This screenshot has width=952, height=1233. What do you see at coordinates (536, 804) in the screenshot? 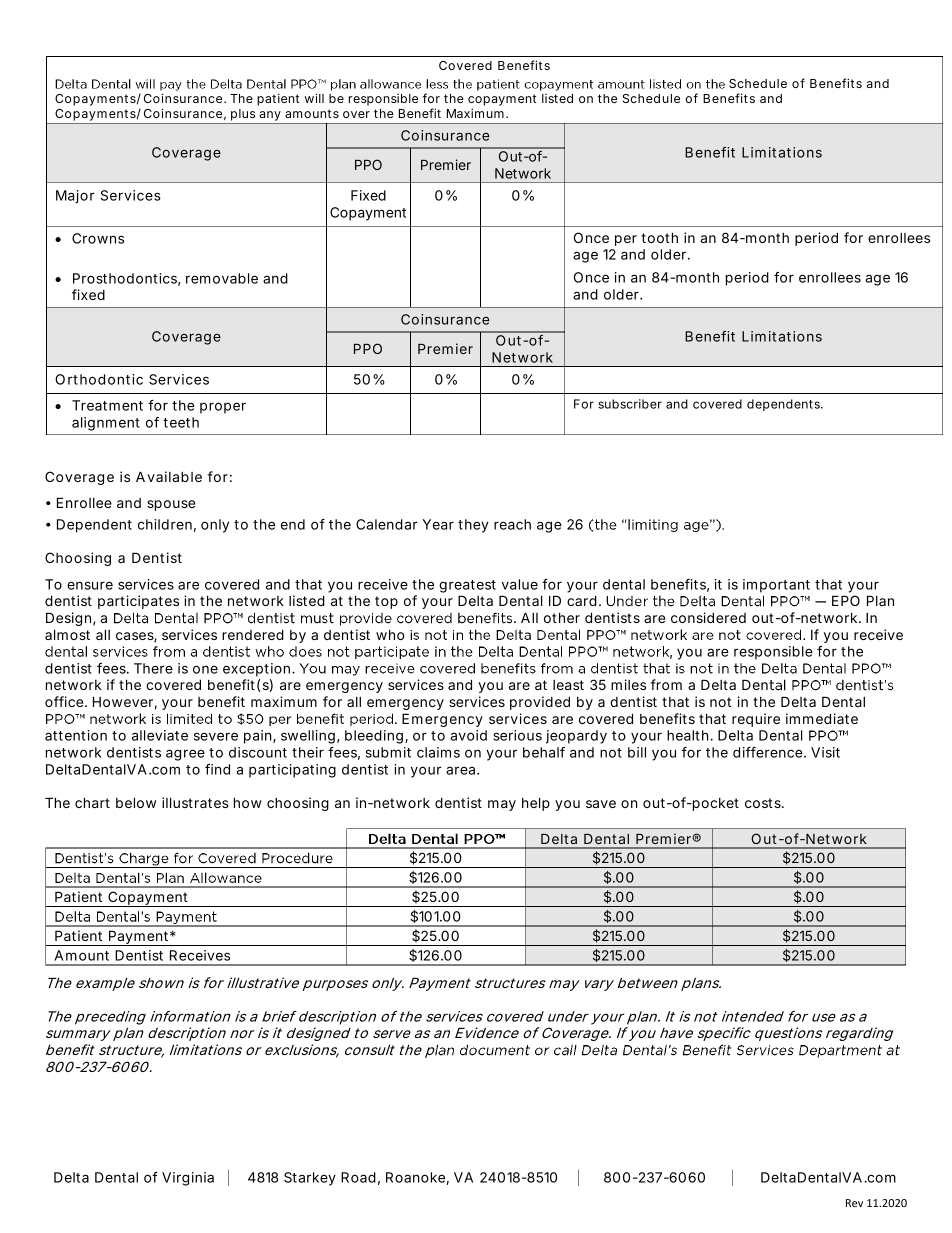
I see `help` at bounding box center [536, 804].
